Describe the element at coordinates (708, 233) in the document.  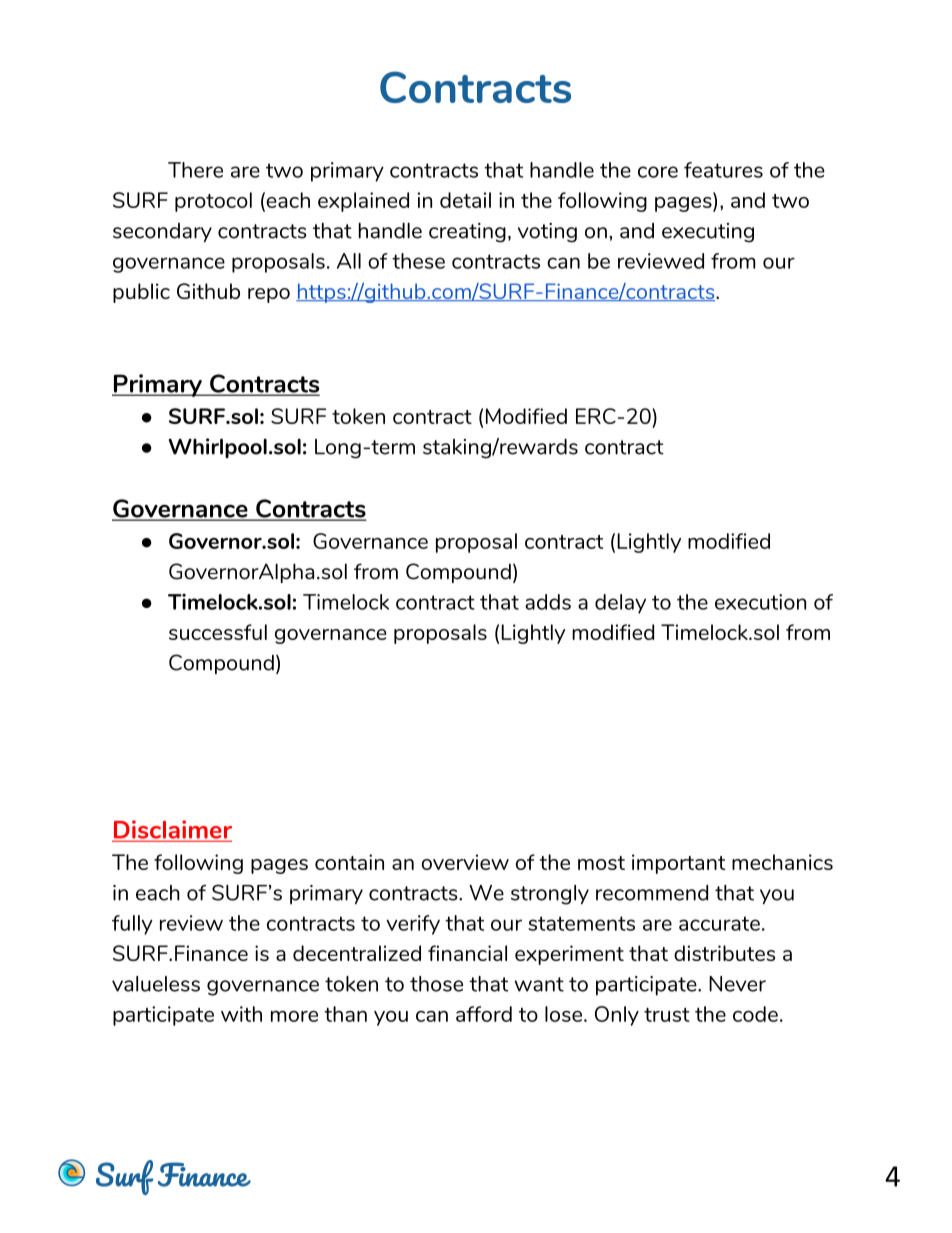
I see `executing` at that location.
